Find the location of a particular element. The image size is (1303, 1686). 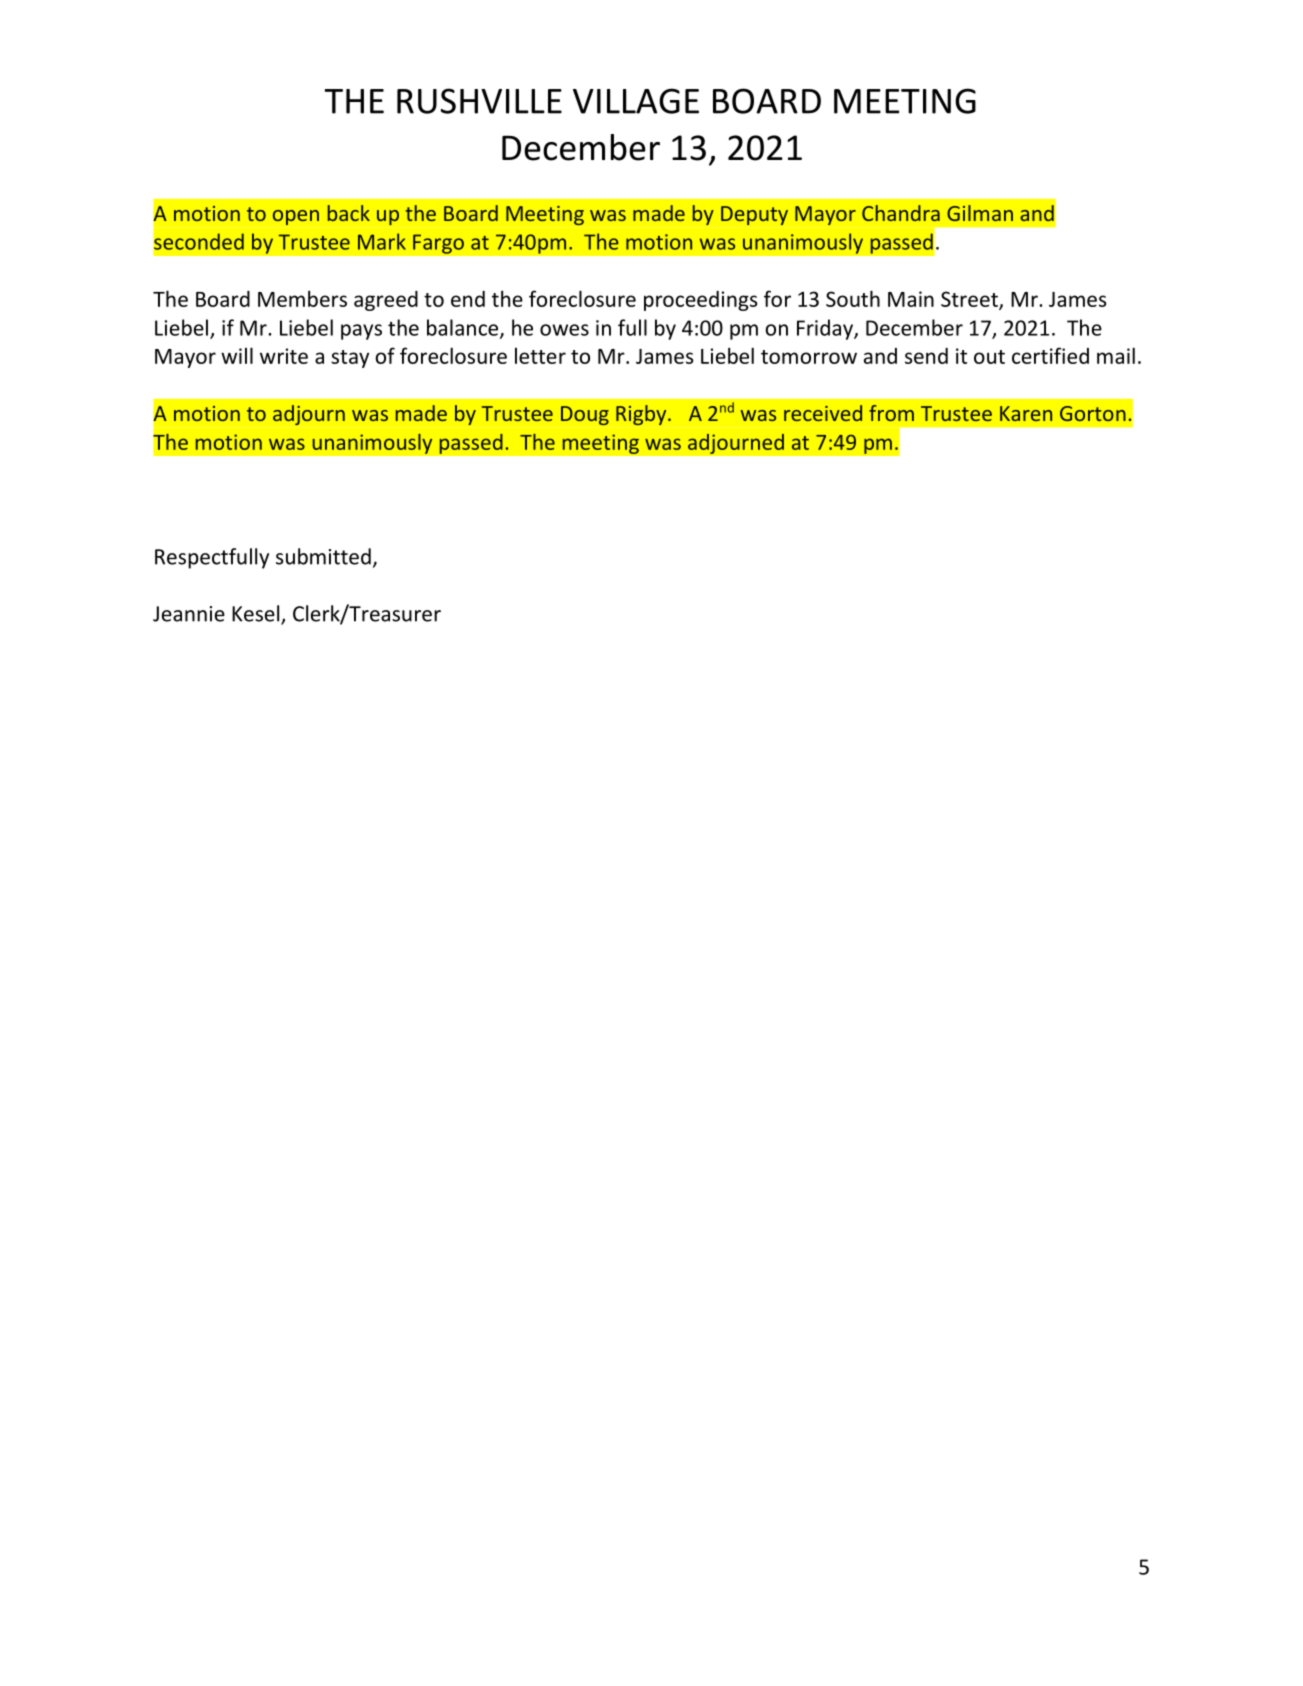

submitted is located at coordinates (323, 556).
